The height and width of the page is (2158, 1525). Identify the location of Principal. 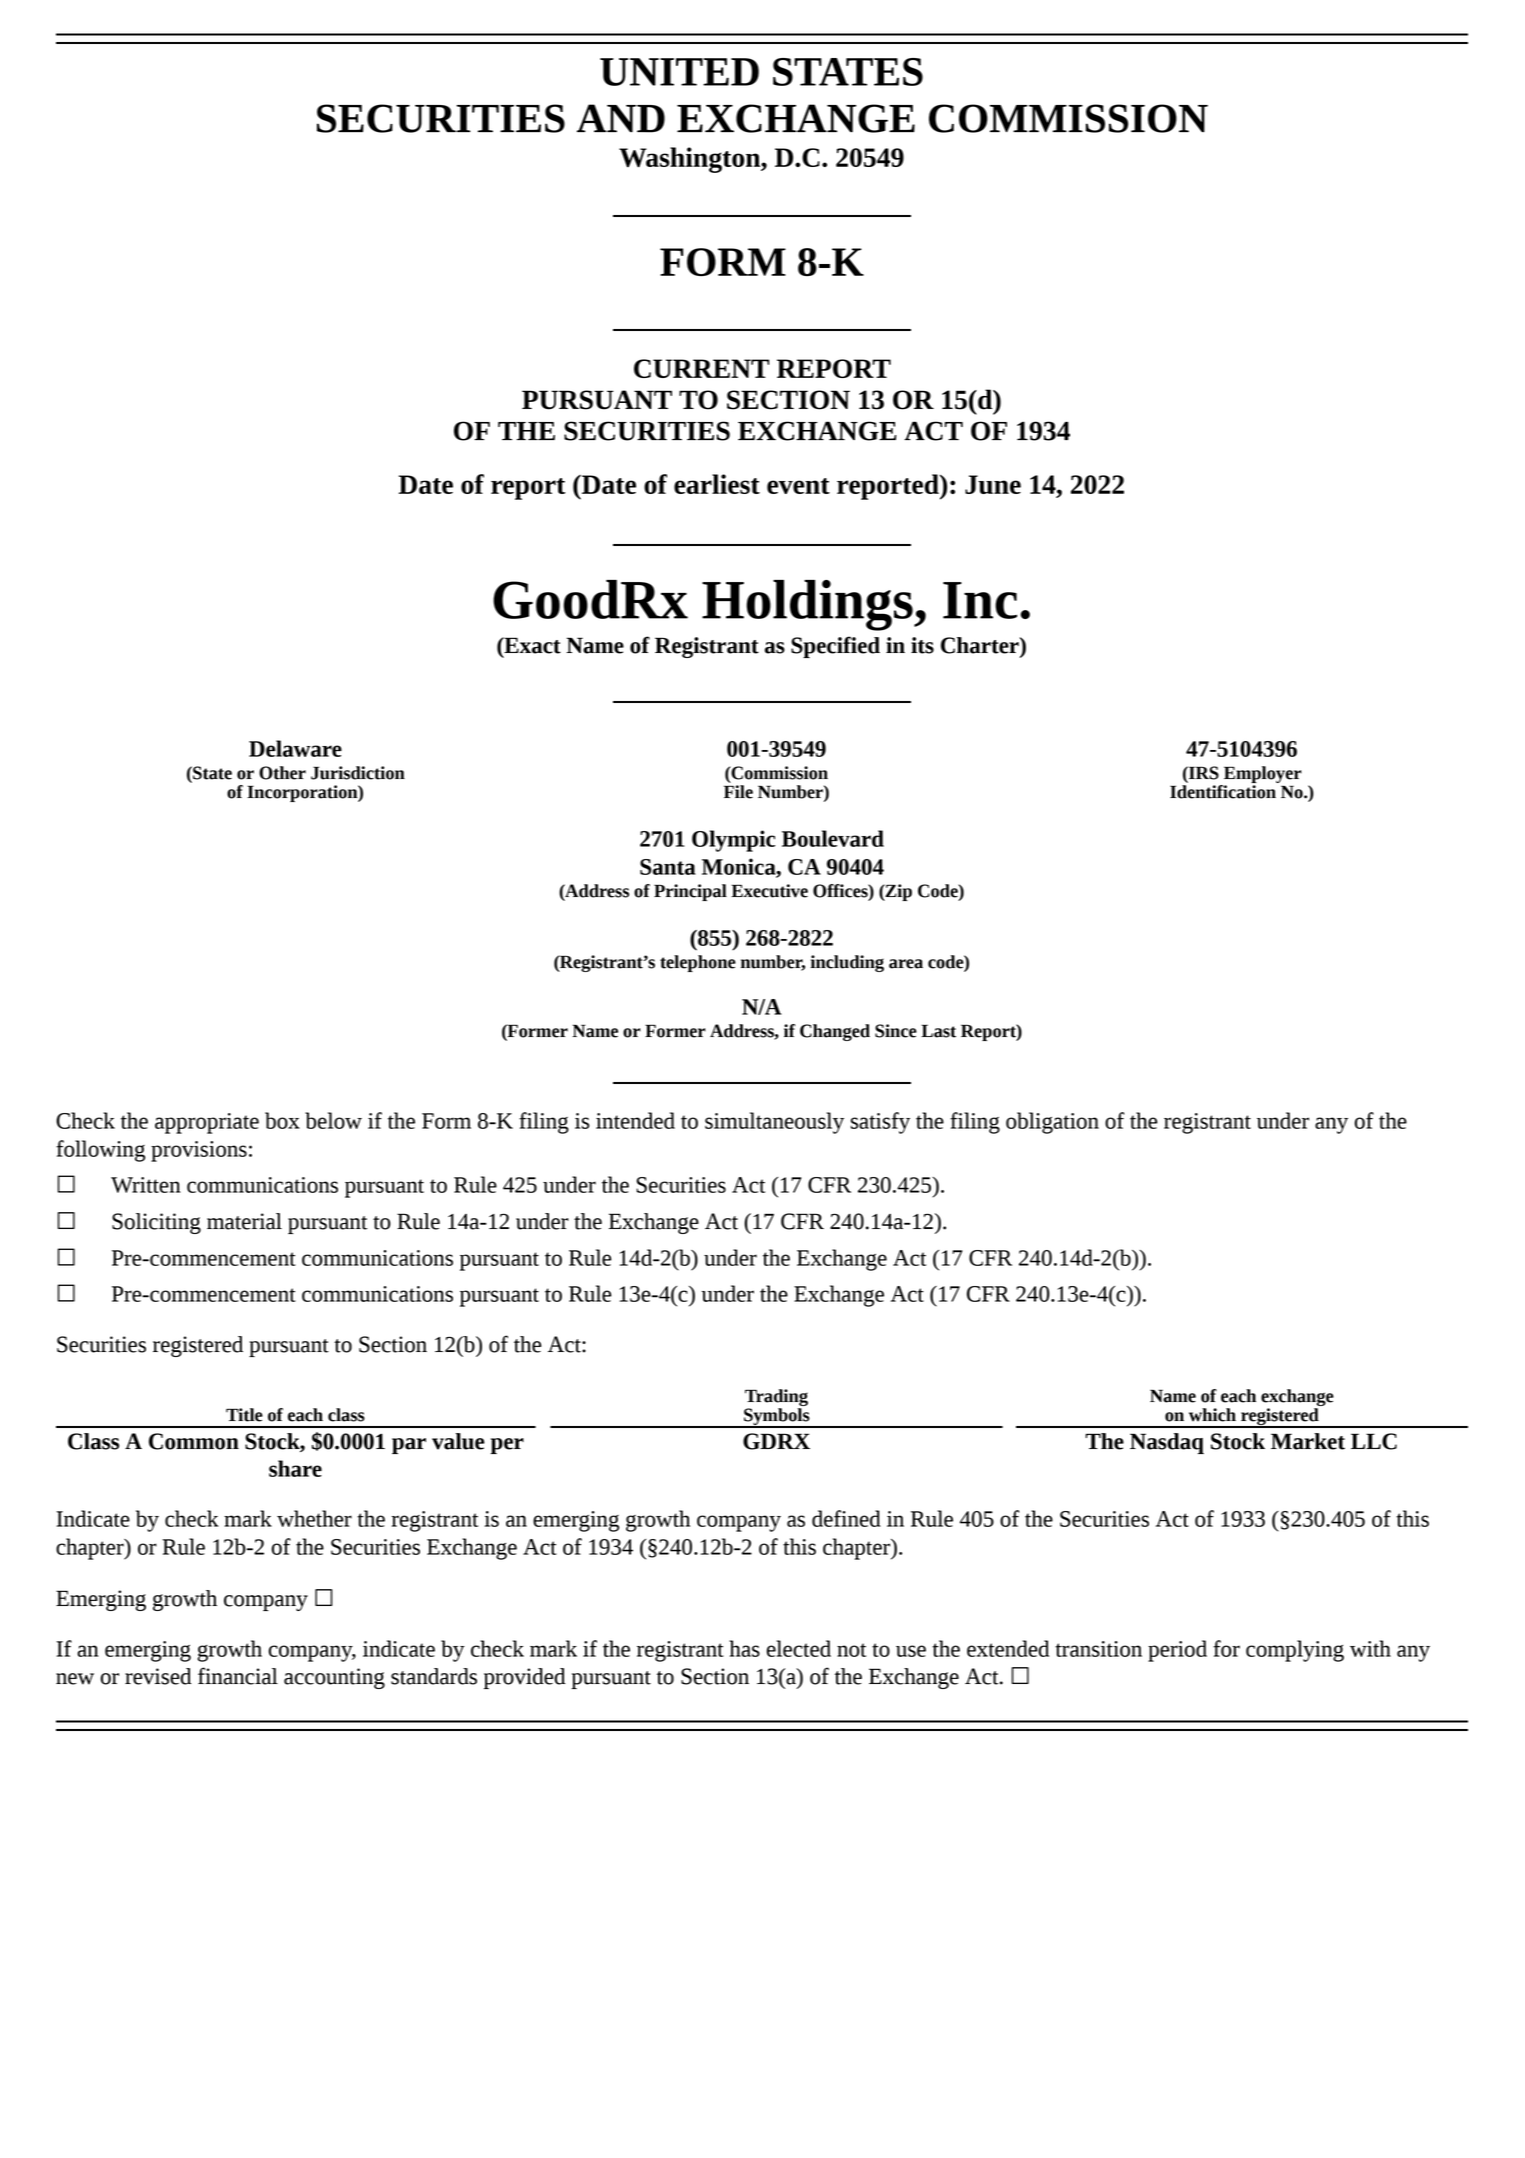
(690, 892).
